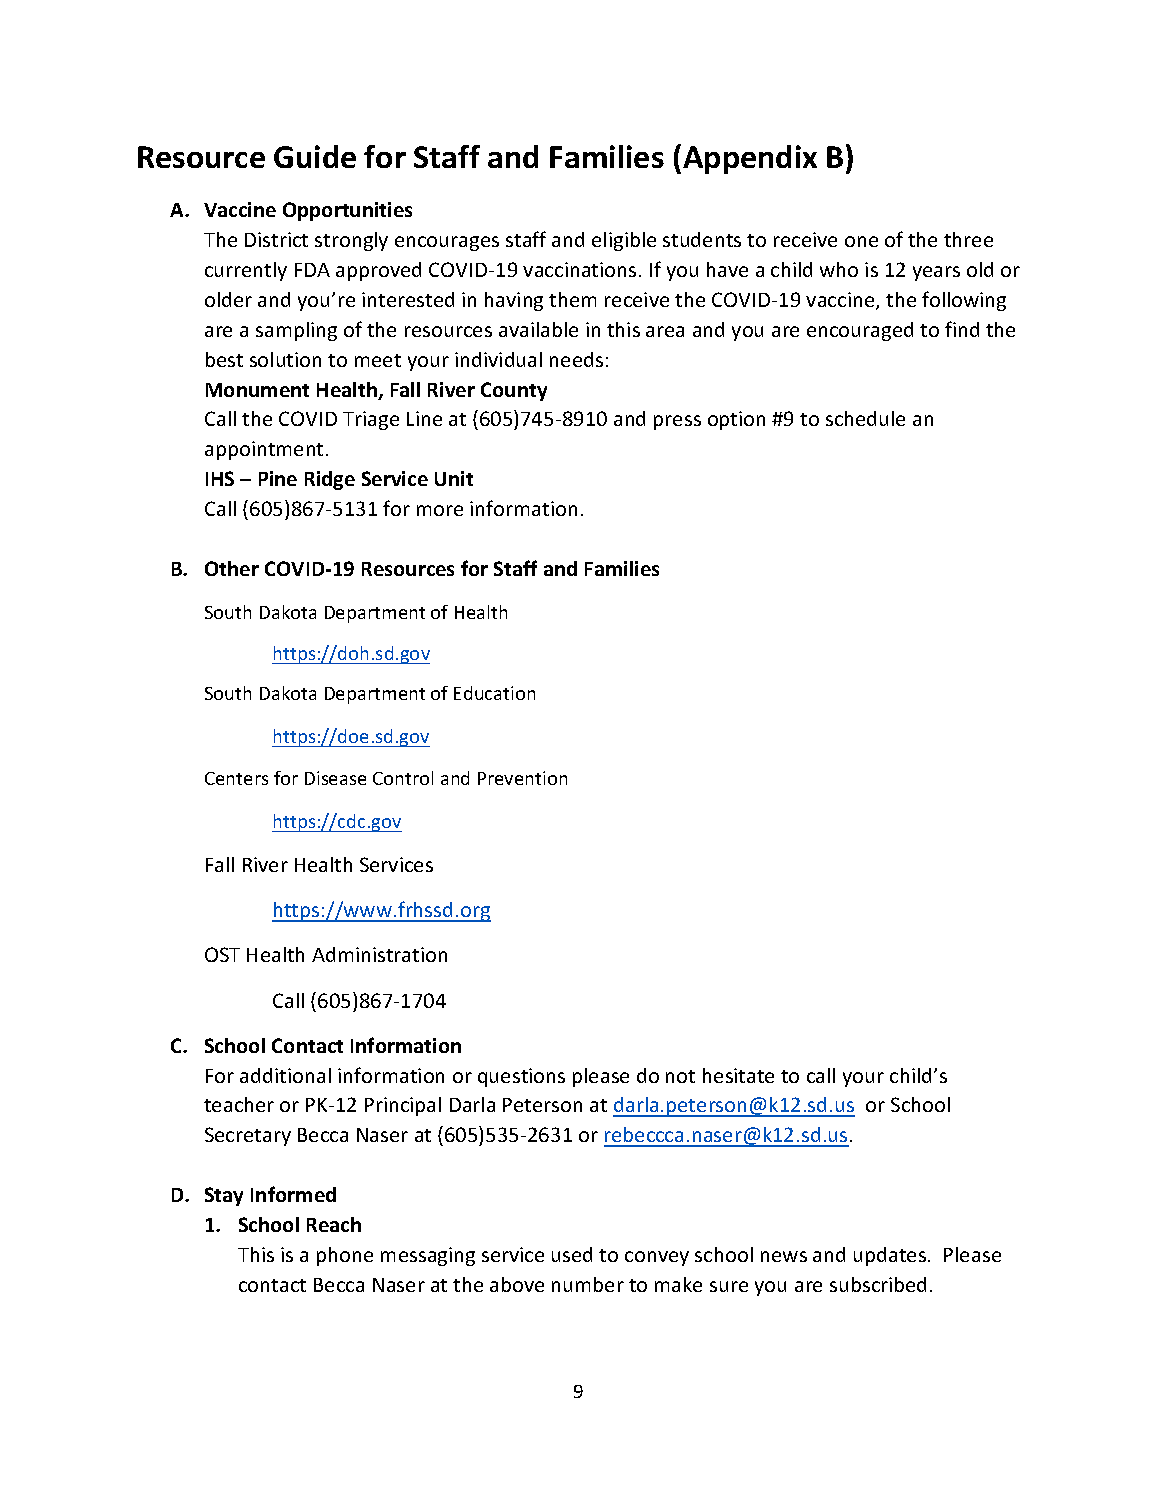 The image size is (1157, 1498). What do you see at coordinates (315, 156) in the screenshot?
I see `Guide` at bounding box center [315, 156].
